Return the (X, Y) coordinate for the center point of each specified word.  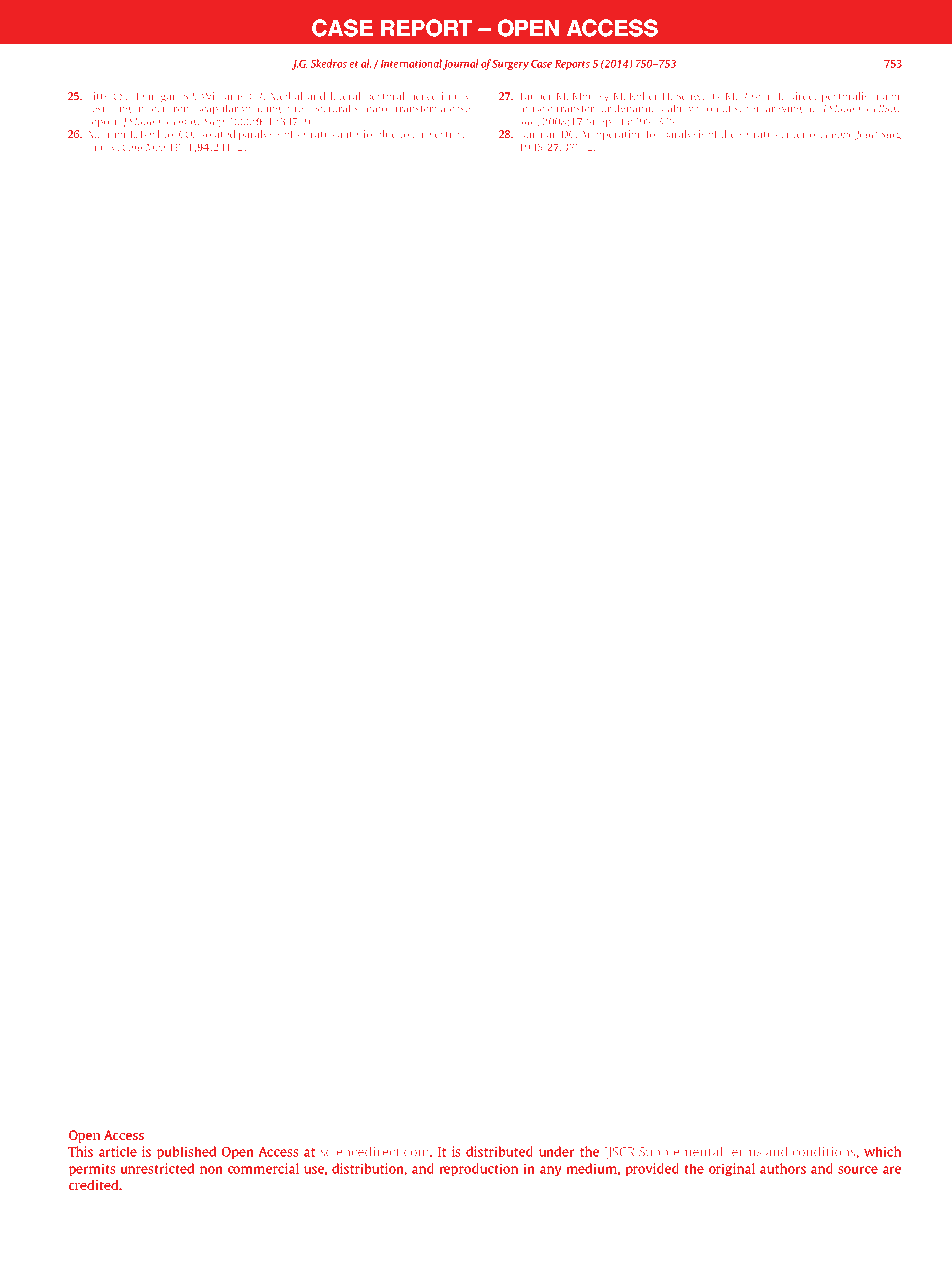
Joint (866, 135)
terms (745, 1152)
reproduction (478, 1169)
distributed (499, 1151)
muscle (536, 109)
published (186, 1152)
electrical (448, 134)
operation (619, 135)
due (388, 134)
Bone (842, 134)
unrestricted (157, 1168)
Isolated (216, 134)
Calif (133, 148)
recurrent (170, 109)
